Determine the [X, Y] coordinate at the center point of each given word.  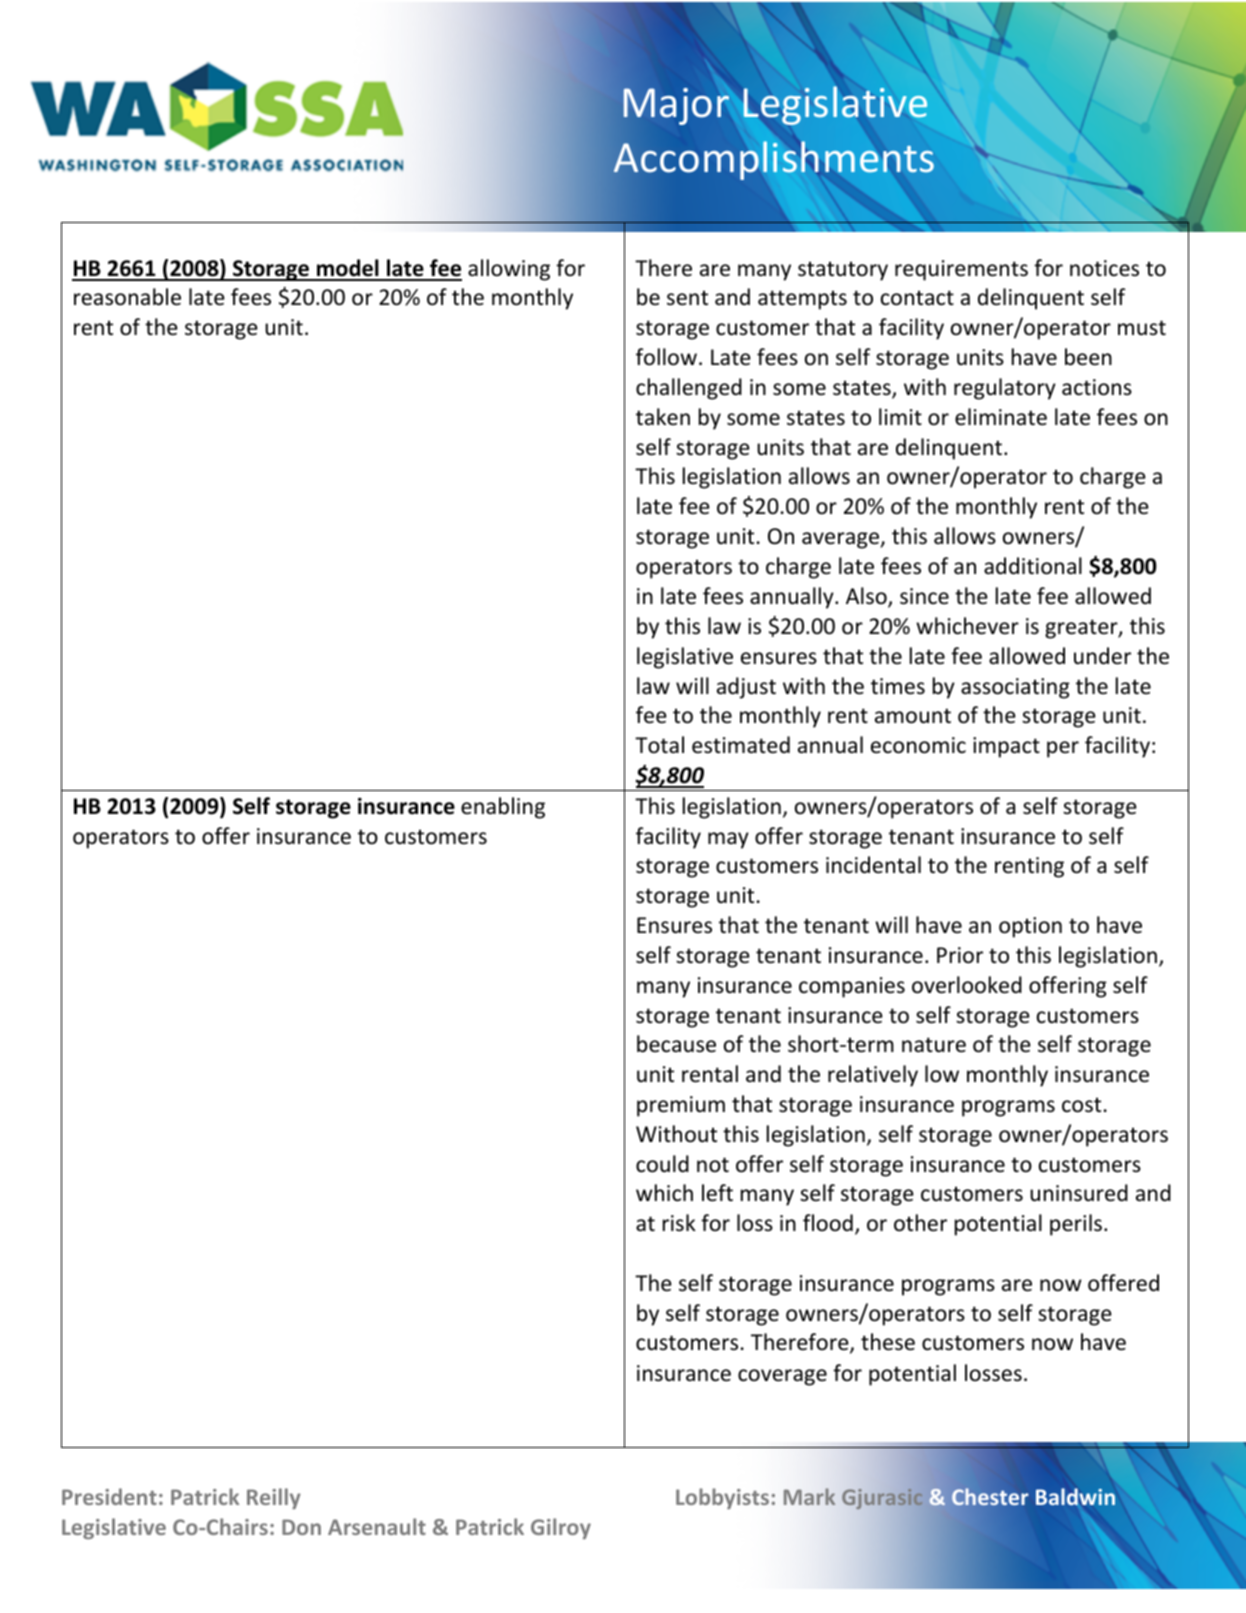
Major [676, 106]
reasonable [127, 297]
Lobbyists [722, 1498]
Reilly [274, 1498]
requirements [961, 270]
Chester [990, 1496]
